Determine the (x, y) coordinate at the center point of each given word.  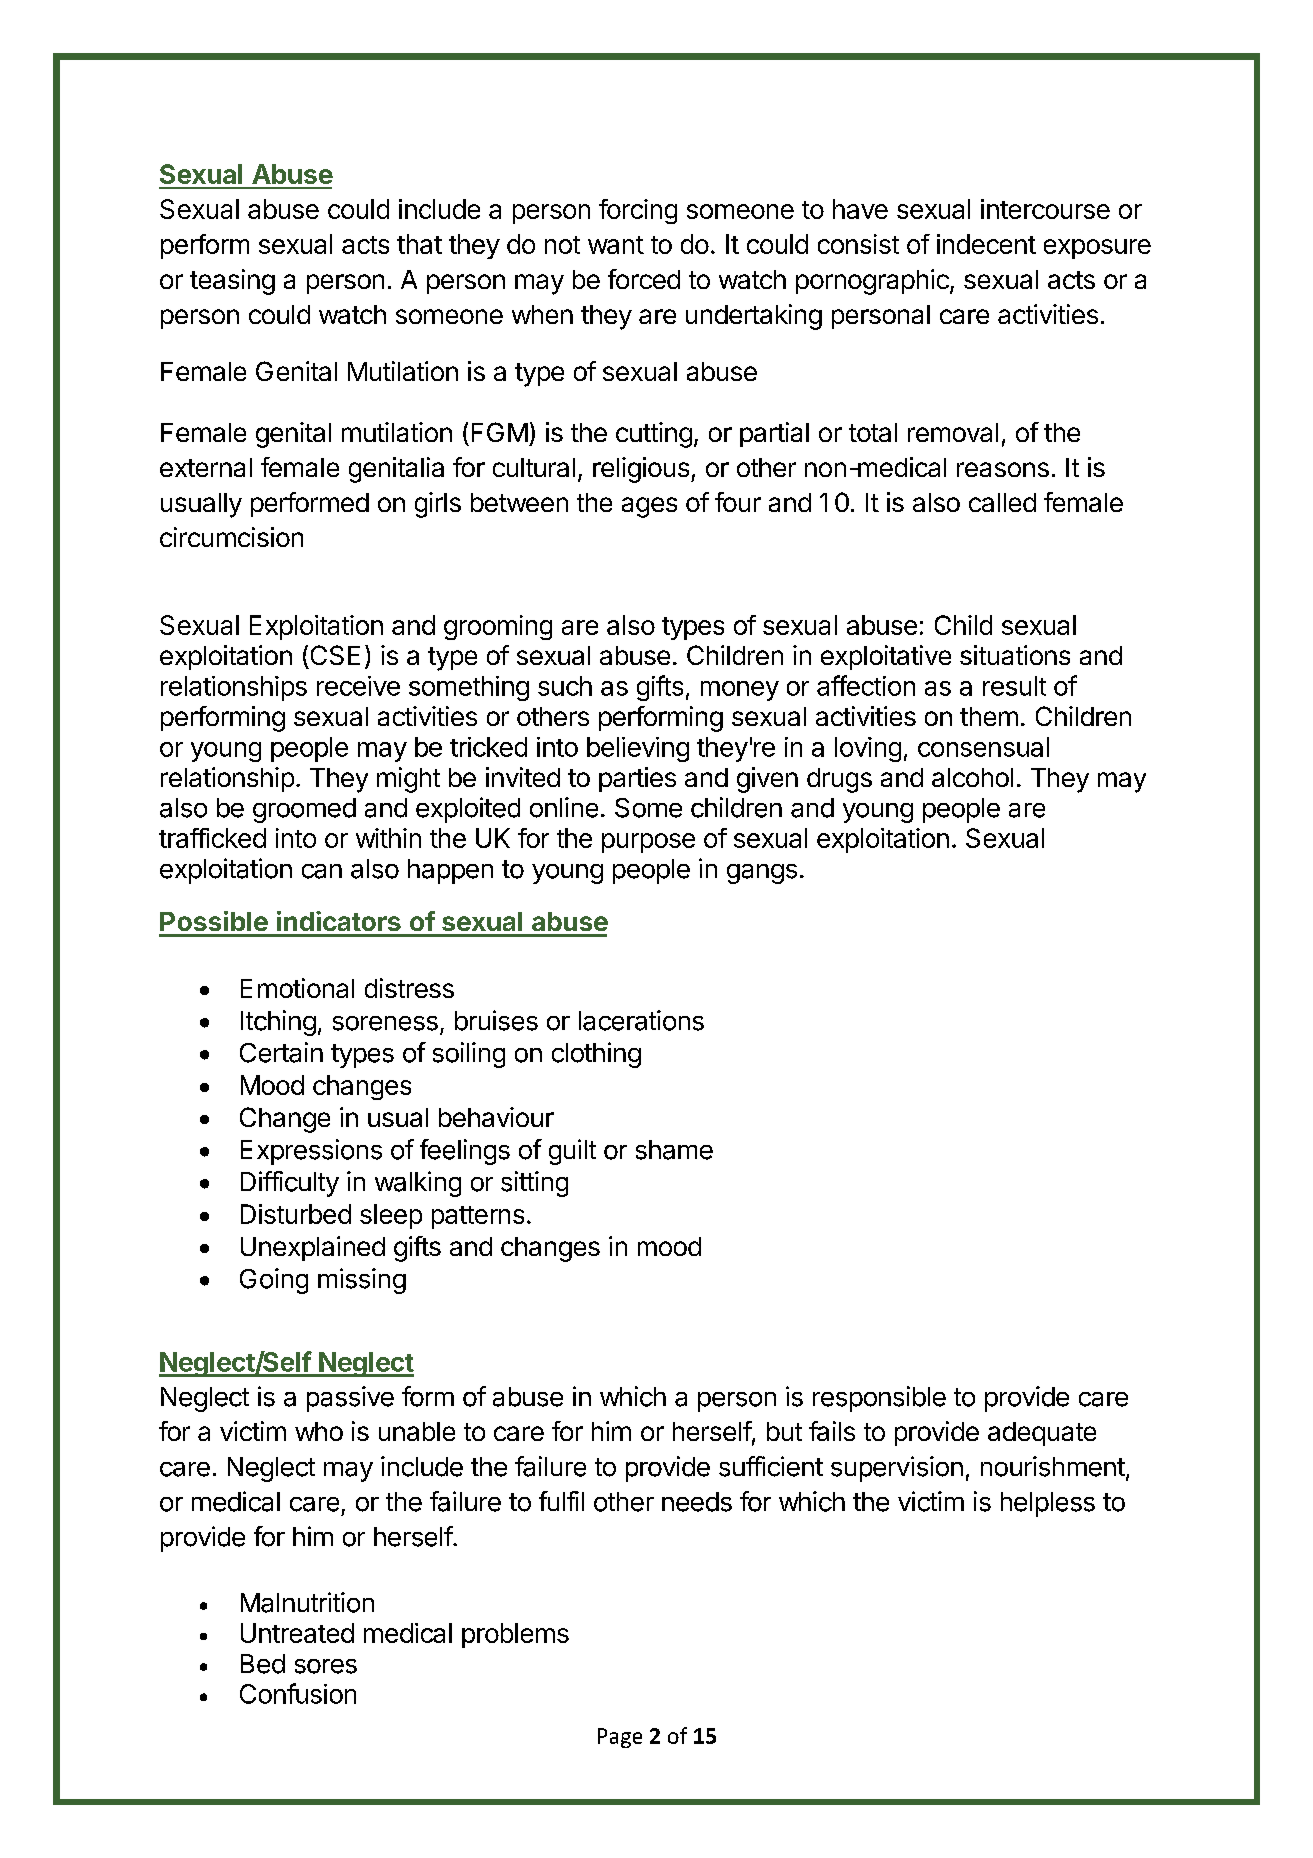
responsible (879, 1399)
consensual (983, 747)
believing (638, 749)
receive (358, 686)
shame (674, 1150)
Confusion (298, 1693)
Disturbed (296, 1214)
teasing (232, 282)
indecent (986, 244)
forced (644, 279)
